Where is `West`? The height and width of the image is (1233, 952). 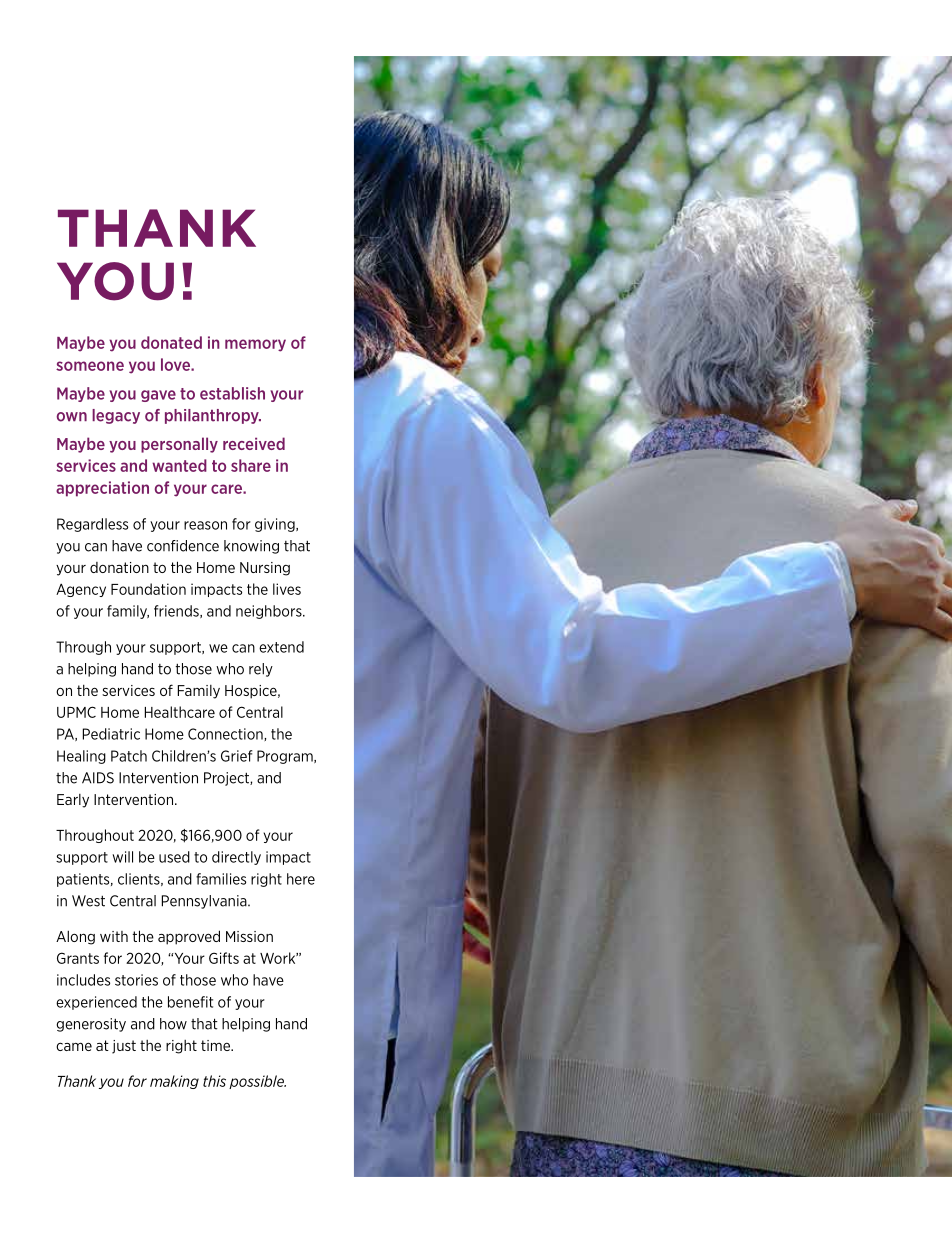 West is located at coordinates (88, 901).
